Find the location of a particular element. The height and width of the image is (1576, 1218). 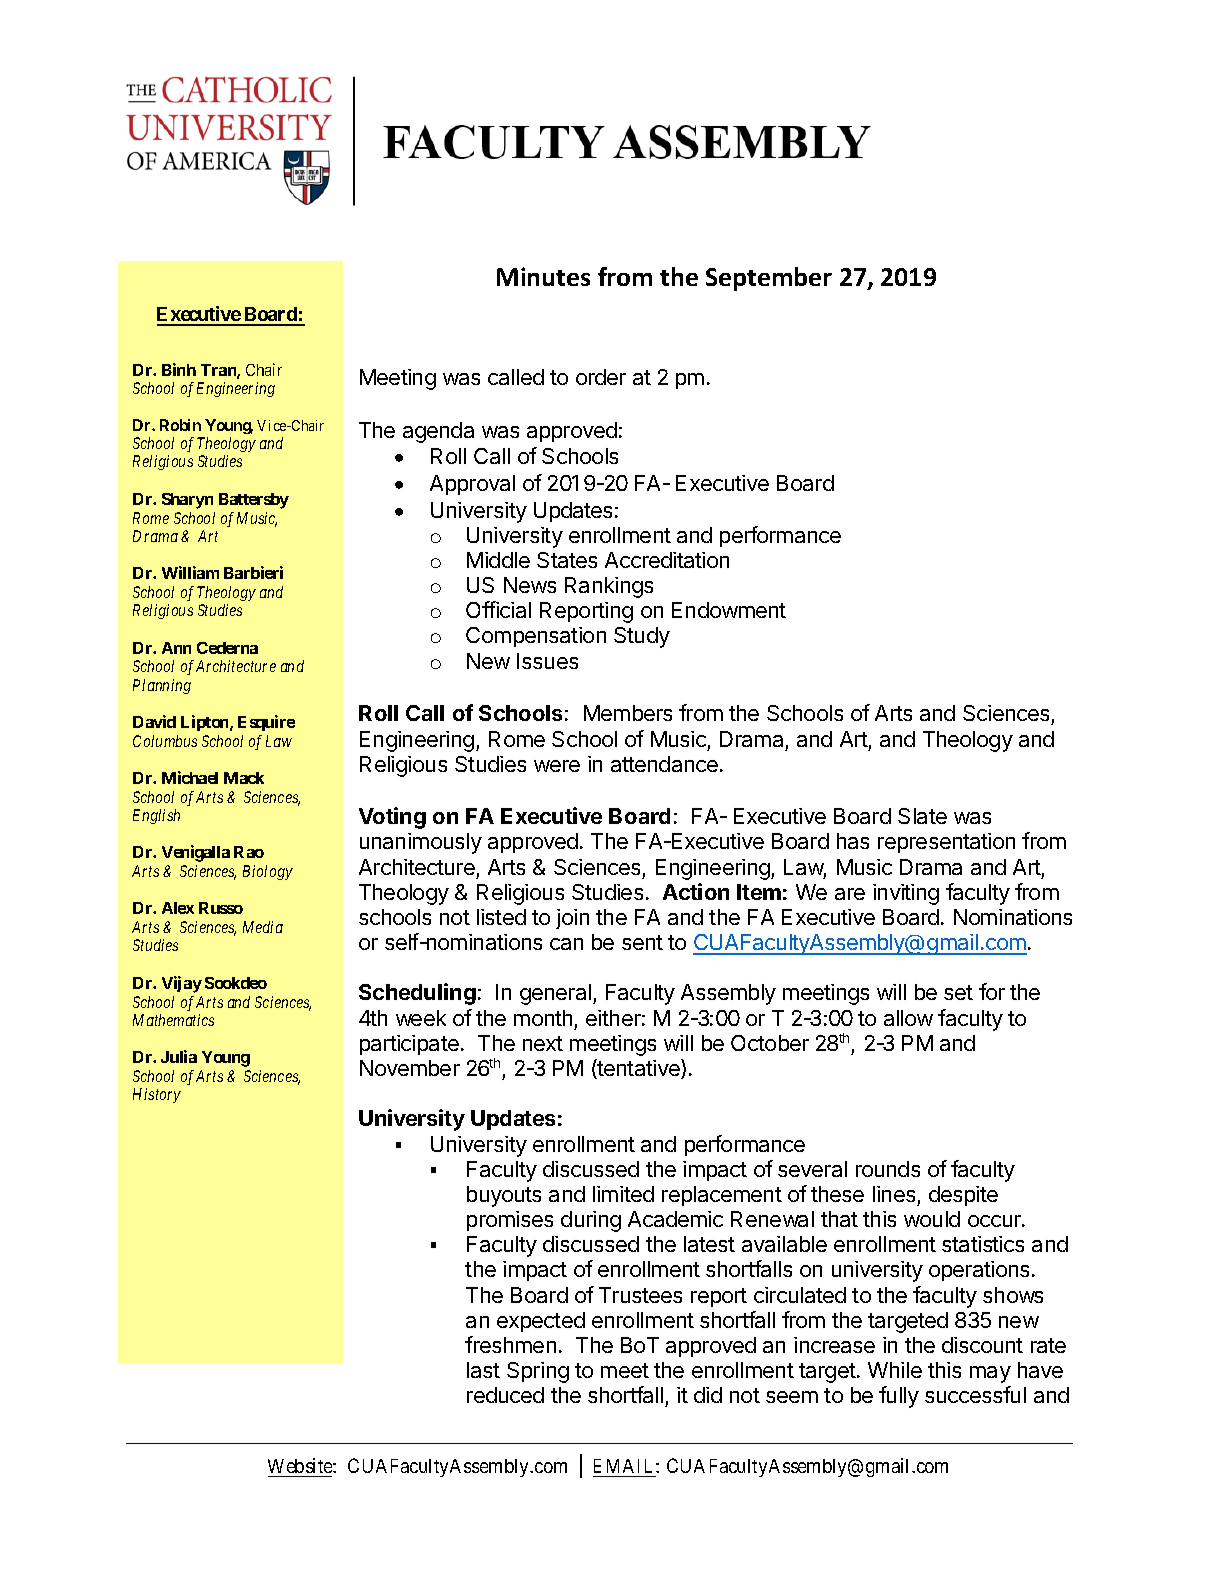

Spring is located at coordinates (538, 1372).
